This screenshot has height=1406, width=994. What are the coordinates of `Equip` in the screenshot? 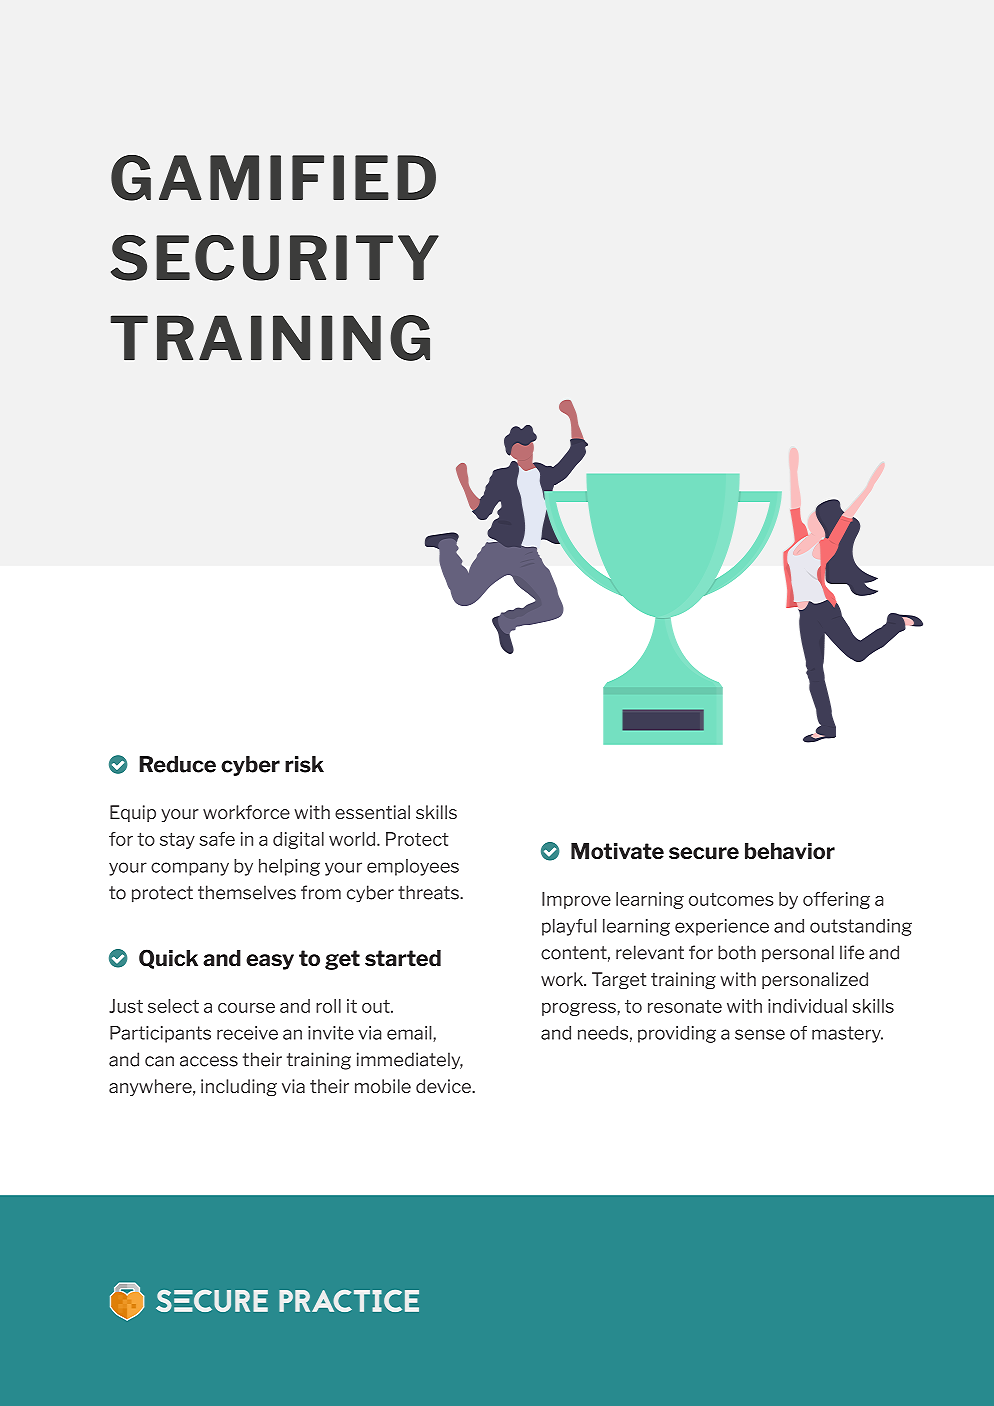 It's located at (133, 813).
